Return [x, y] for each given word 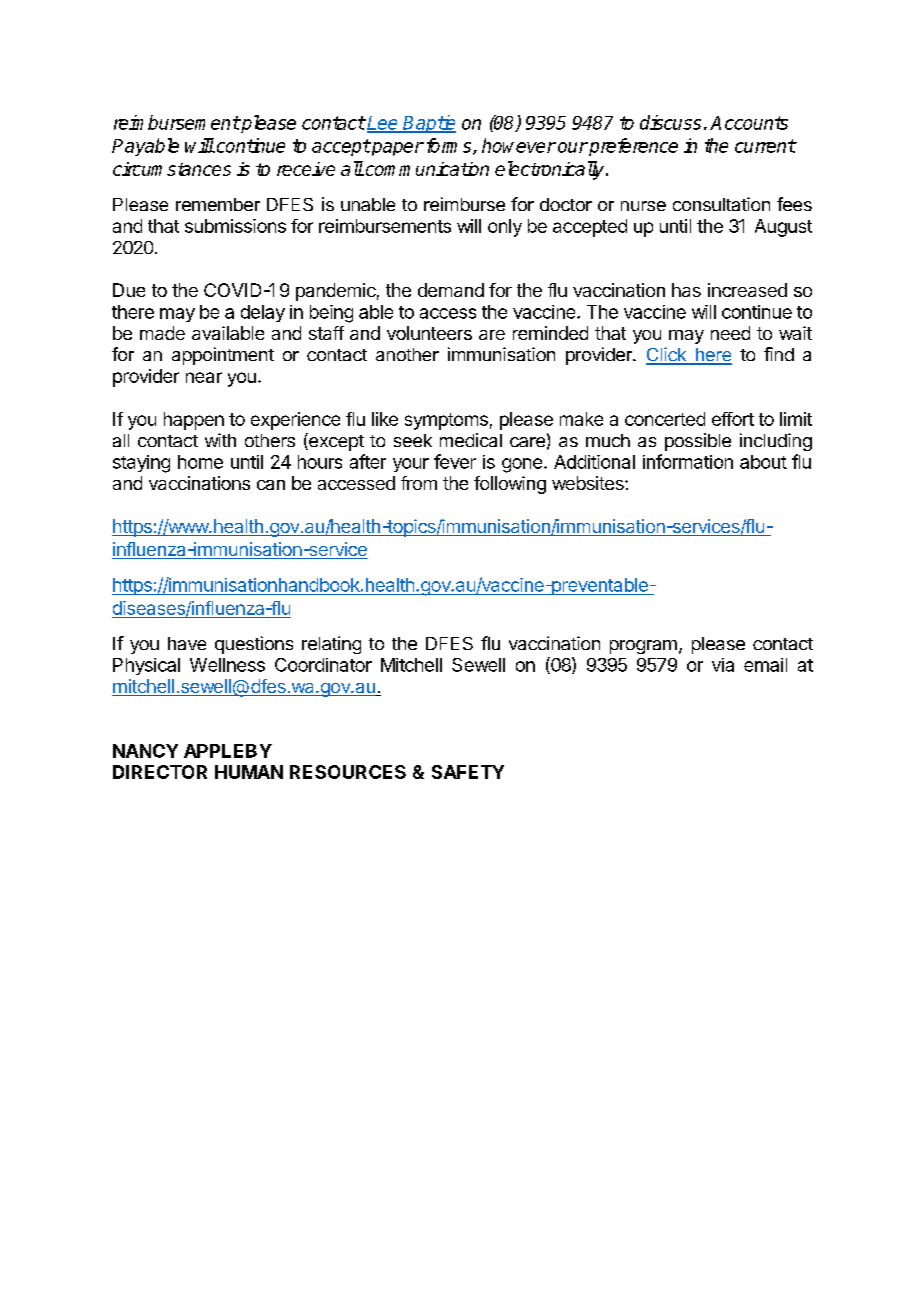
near [204, 377]
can [271, 485]
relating [331, 645]
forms [450, 146]
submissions [235, 226]
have [187, 643]
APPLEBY [228, 751]
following [510, 485]
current [765, 146]
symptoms [446, 421]
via [723, 665]
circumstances [172, 169]
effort [733, 419]
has [686, 290]
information [688, 461]
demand [451, 290]
